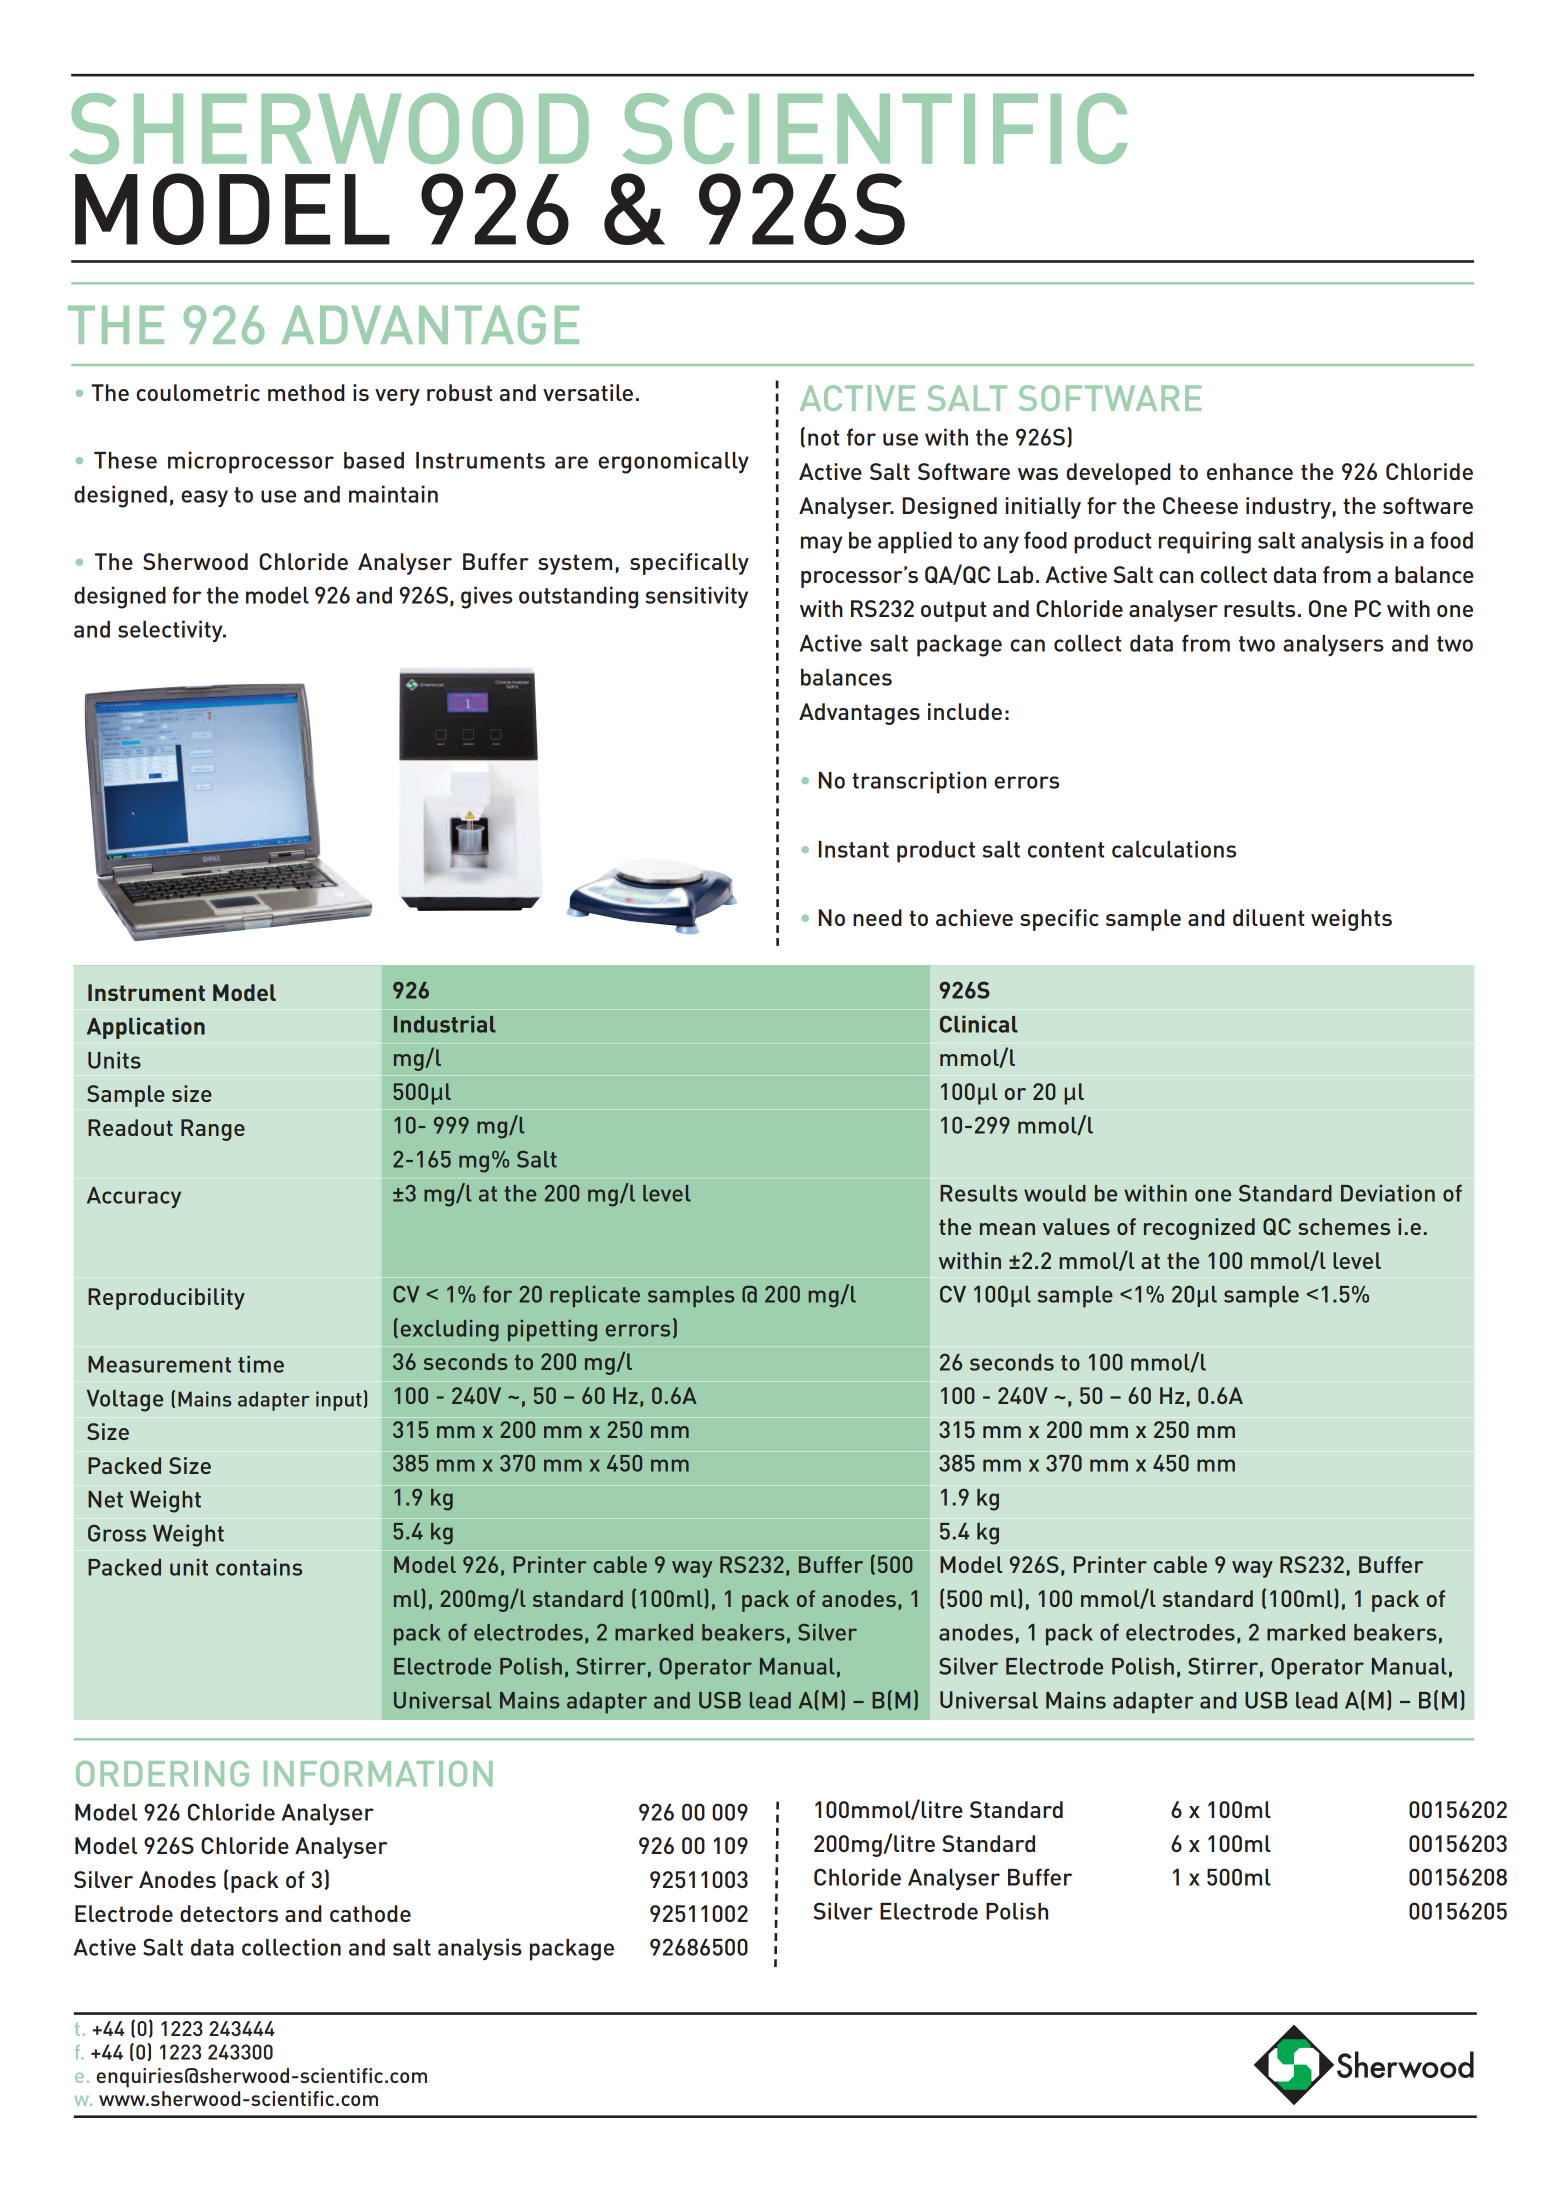 This page has width=1548, height=2189. Describe the element at coordinates (378, 1774) in the page. I see `INFORMATION` at that location.
